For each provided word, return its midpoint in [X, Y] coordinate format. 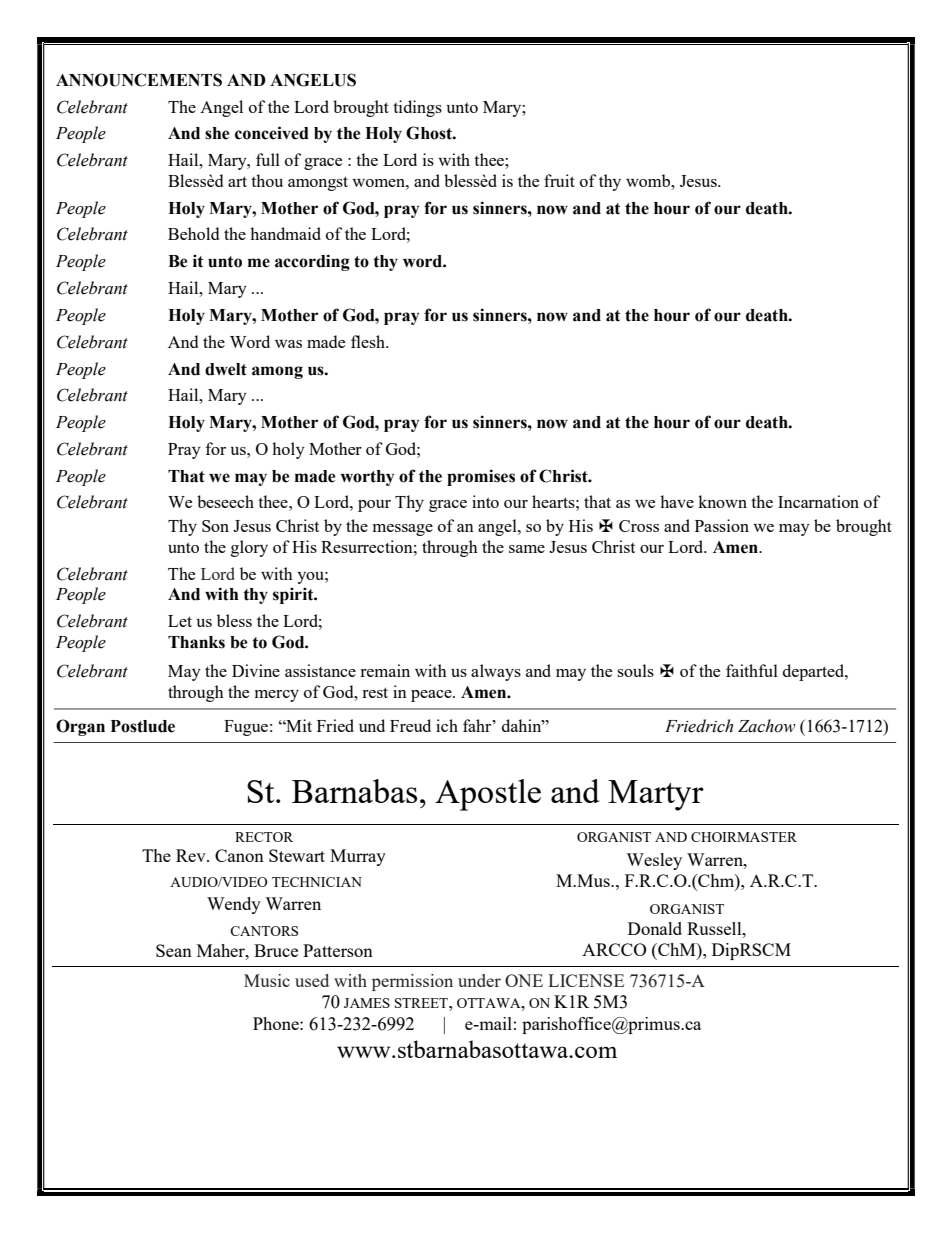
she [217, 133]
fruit [559, 180]
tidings [417, 108]
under [479, 980]
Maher [222, 950]
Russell [715, 928]
